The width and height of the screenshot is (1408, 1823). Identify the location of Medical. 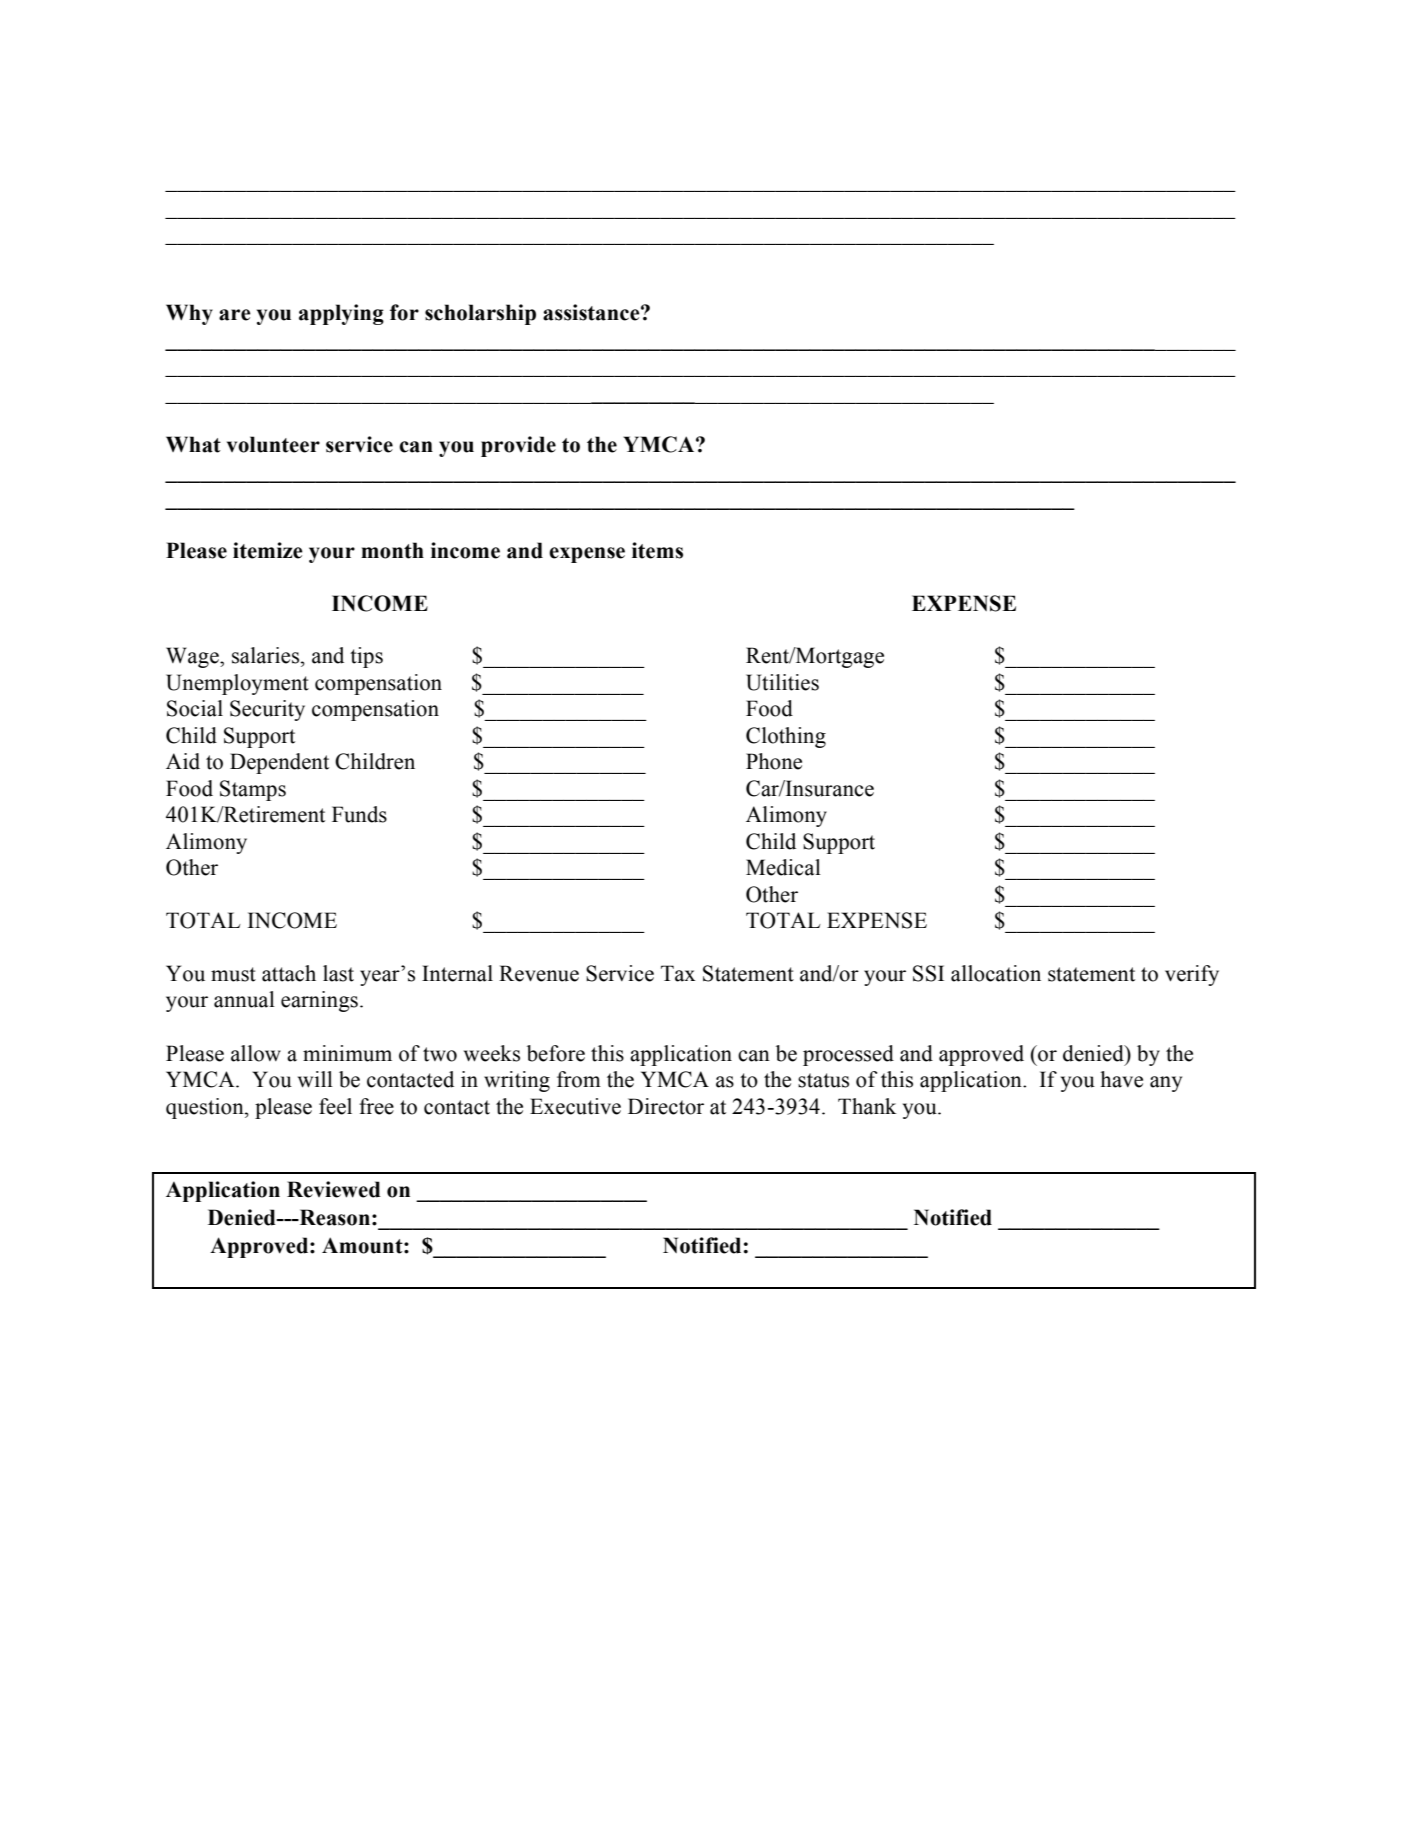
(783, 867).
